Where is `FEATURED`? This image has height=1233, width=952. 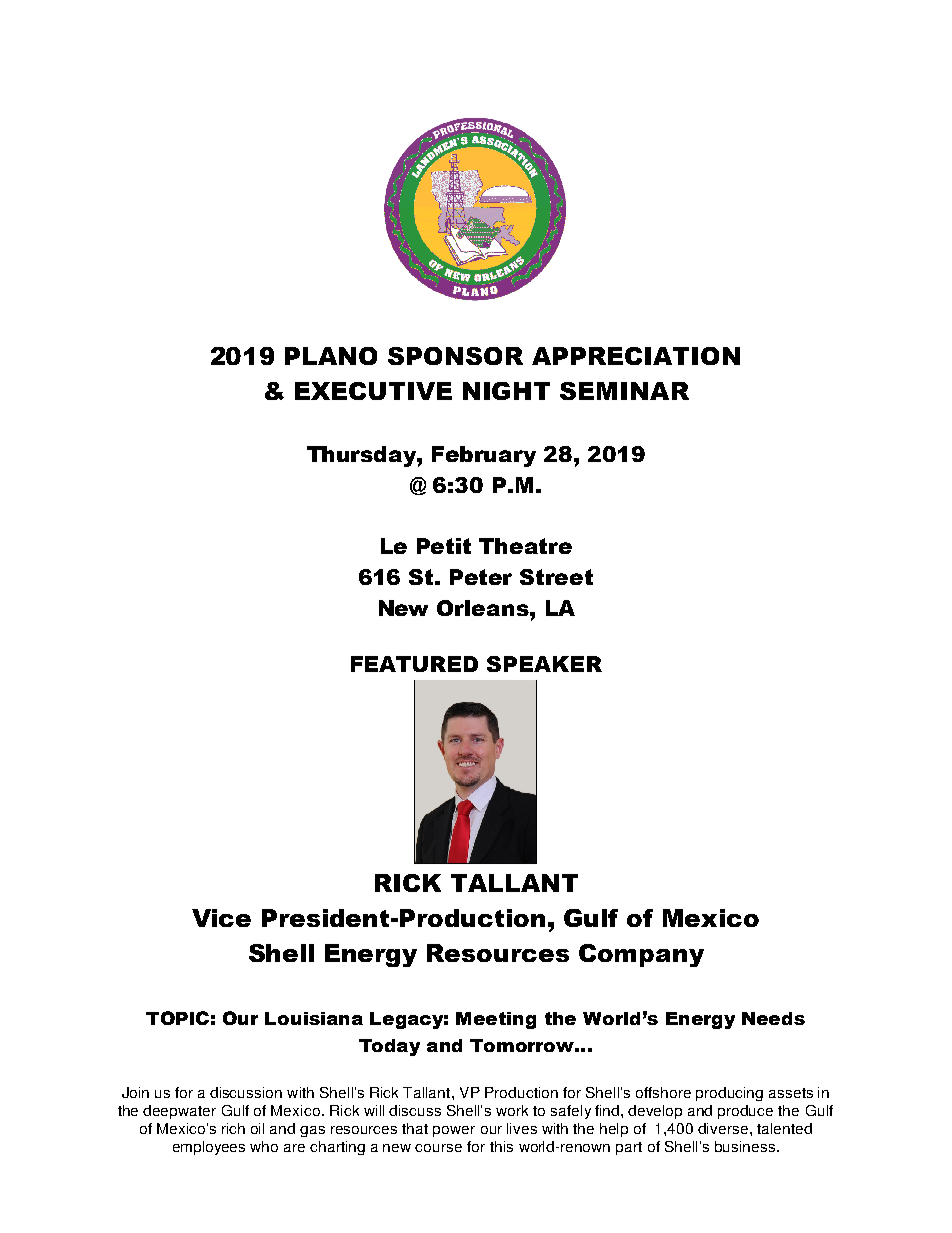 FEATURED is located at coordinates (414, 664).
